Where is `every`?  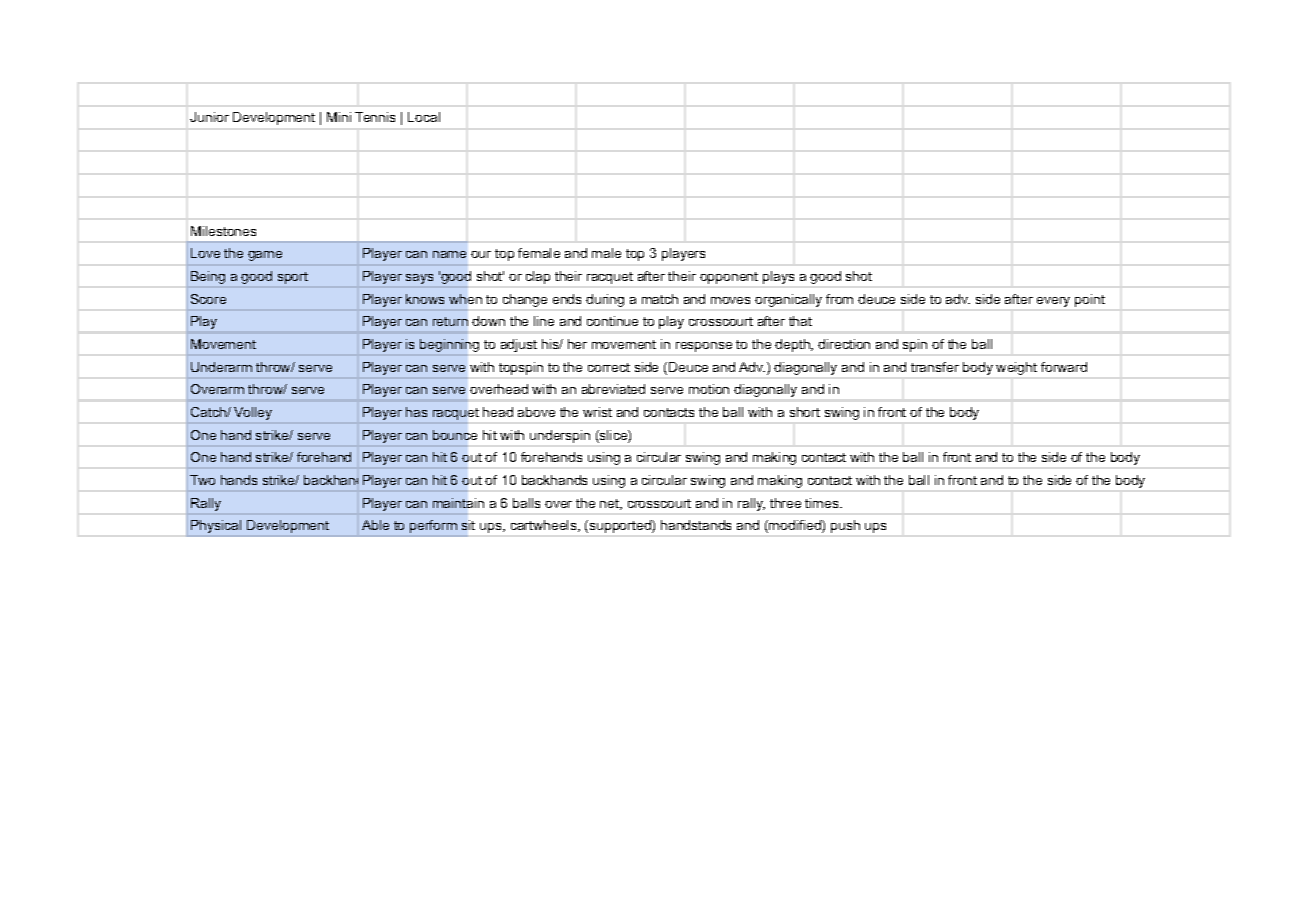
every is located at coordinates (1053, 302).
